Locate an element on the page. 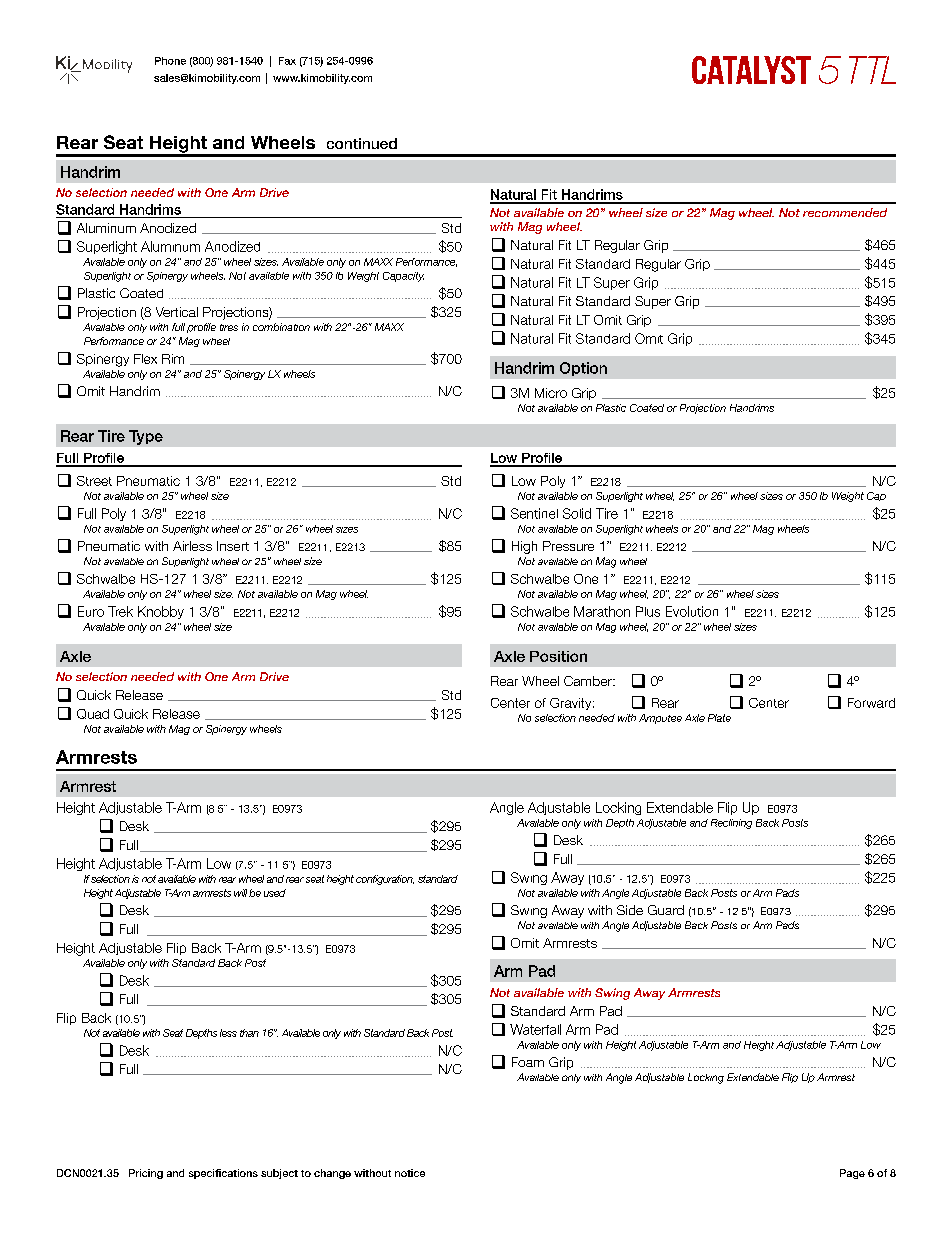  Pricing is located at coordinates (146, 1174).
